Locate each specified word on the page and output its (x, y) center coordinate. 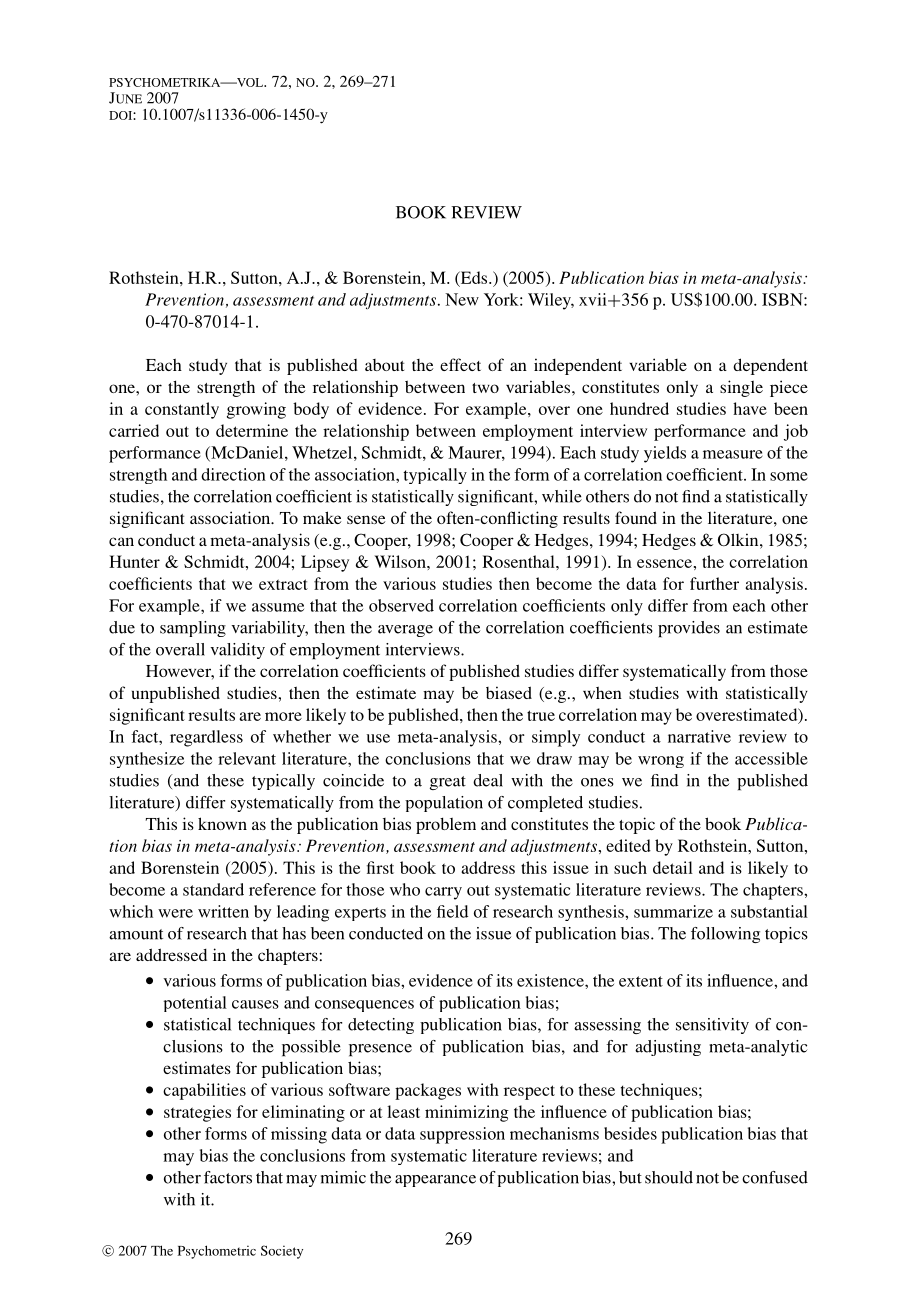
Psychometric (217, 1252)
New (462, 299)
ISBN (783, 299)
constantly (182, 410)
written (223, 911)
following (725, 935)
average (405, 631)
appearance (435, 1181)
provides (689, 629)
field (452, 911)
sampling (193, 629)
